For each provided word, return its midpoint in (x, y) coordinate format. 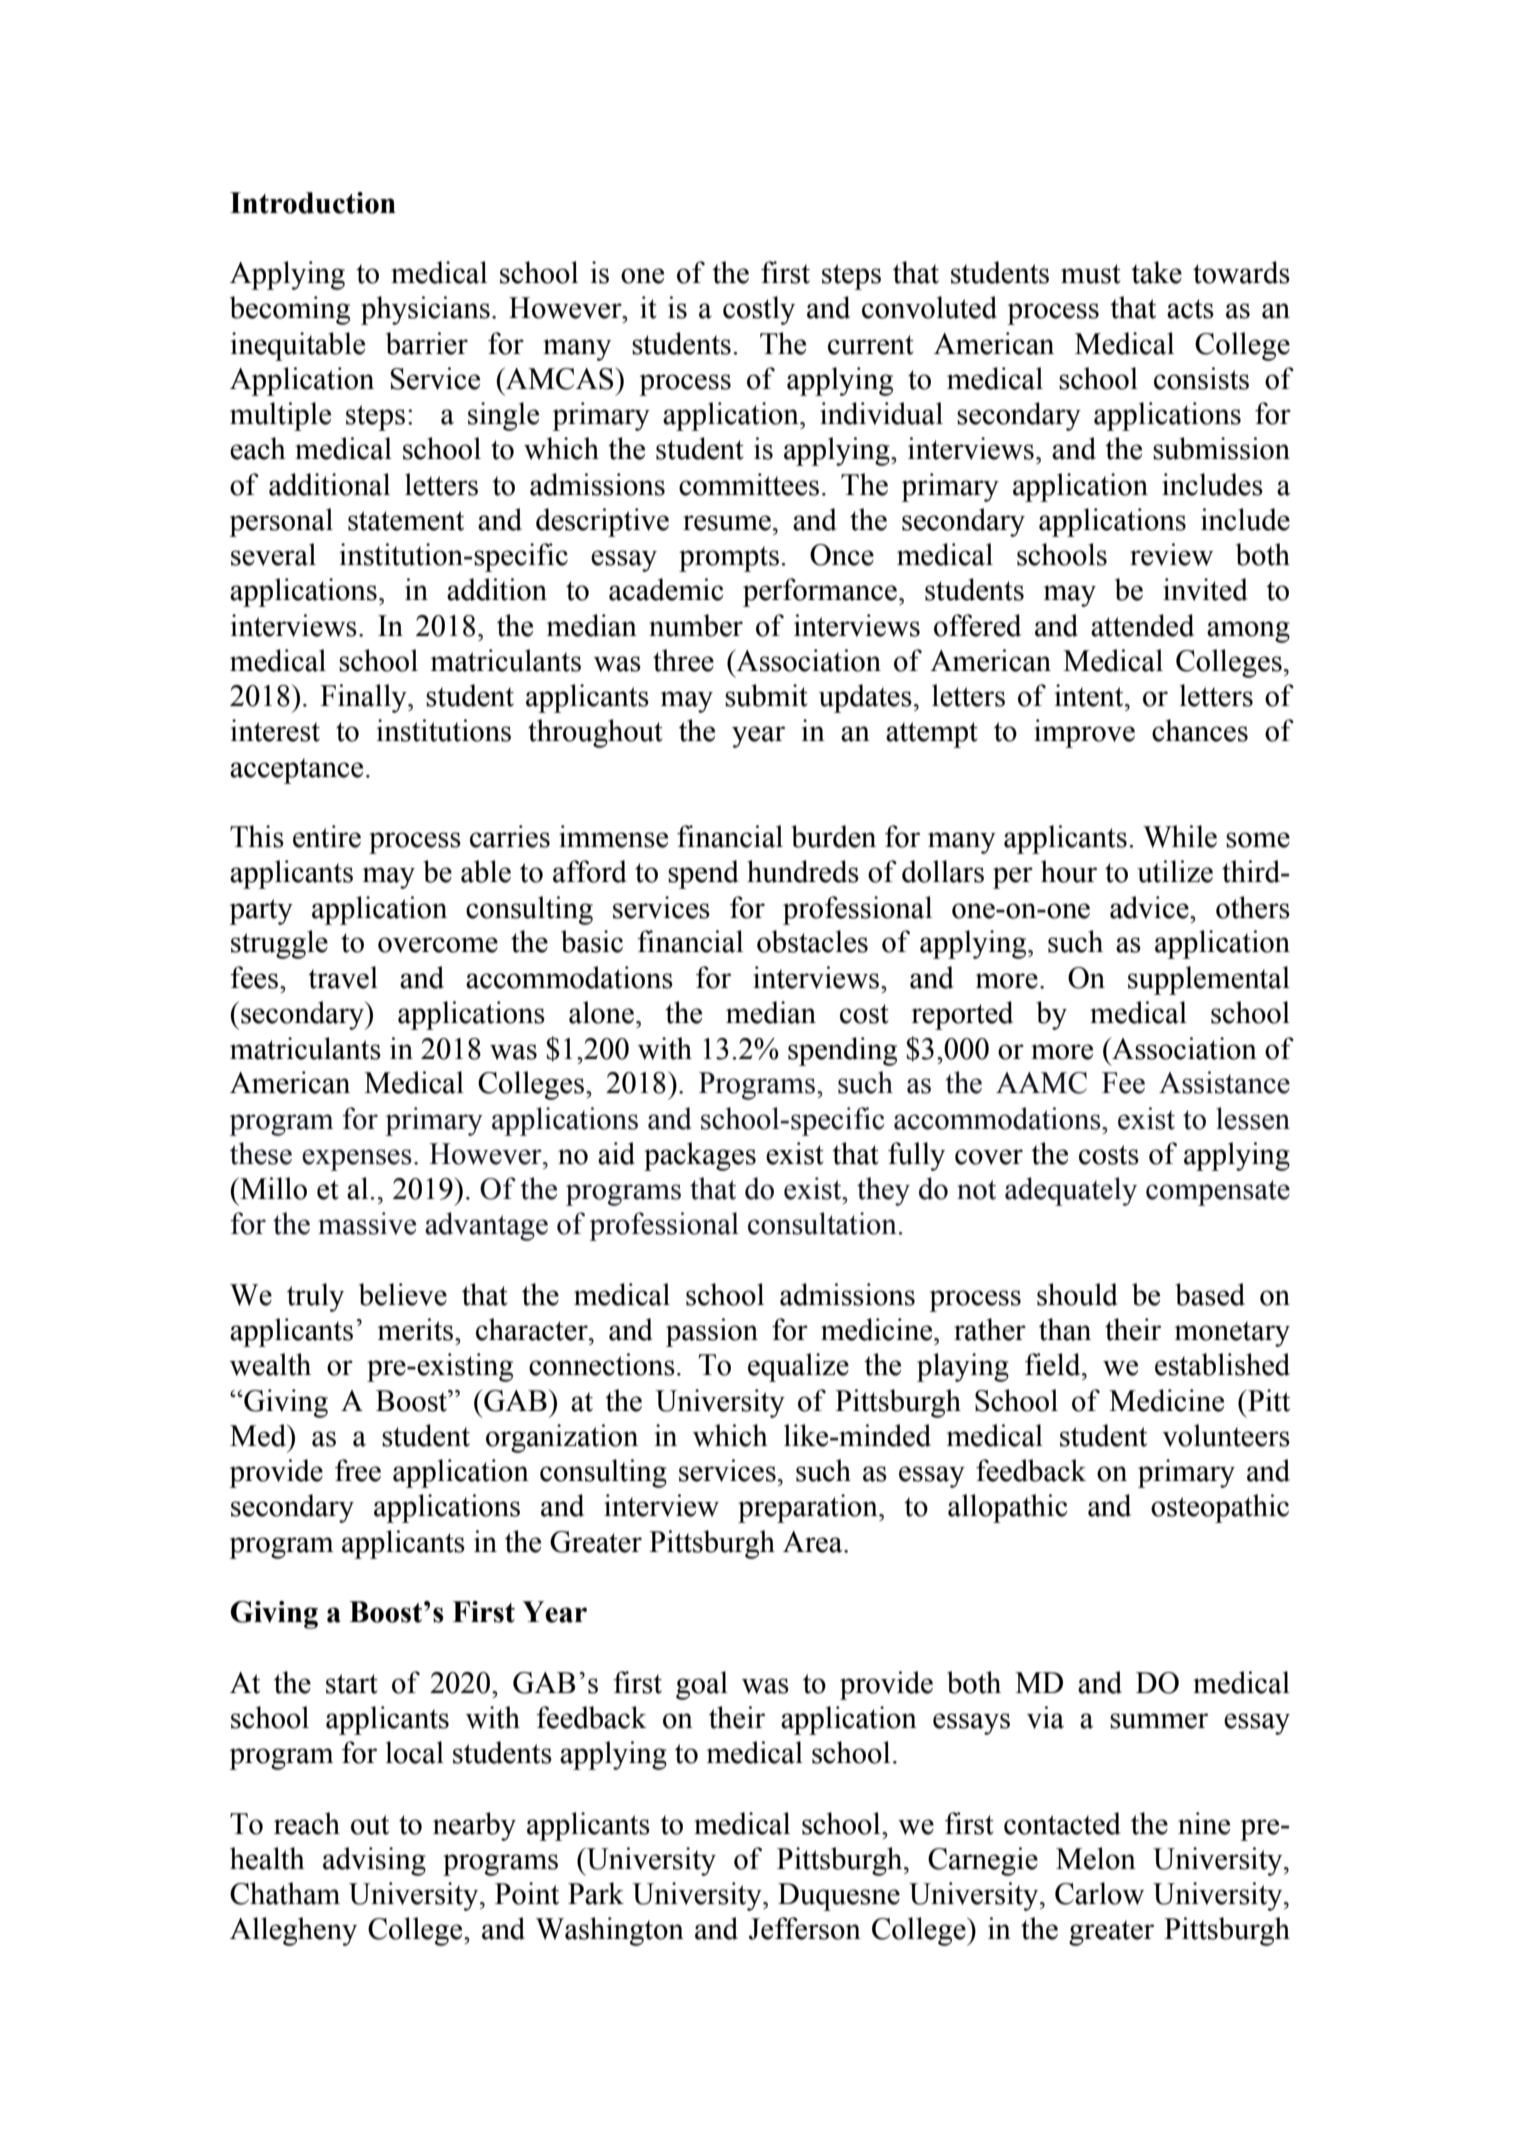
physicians (425, 310)
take (1156, 272)
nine (1204, 1823)
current (871, 345)
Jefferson (805, 1928)
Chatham (285, 1893)
